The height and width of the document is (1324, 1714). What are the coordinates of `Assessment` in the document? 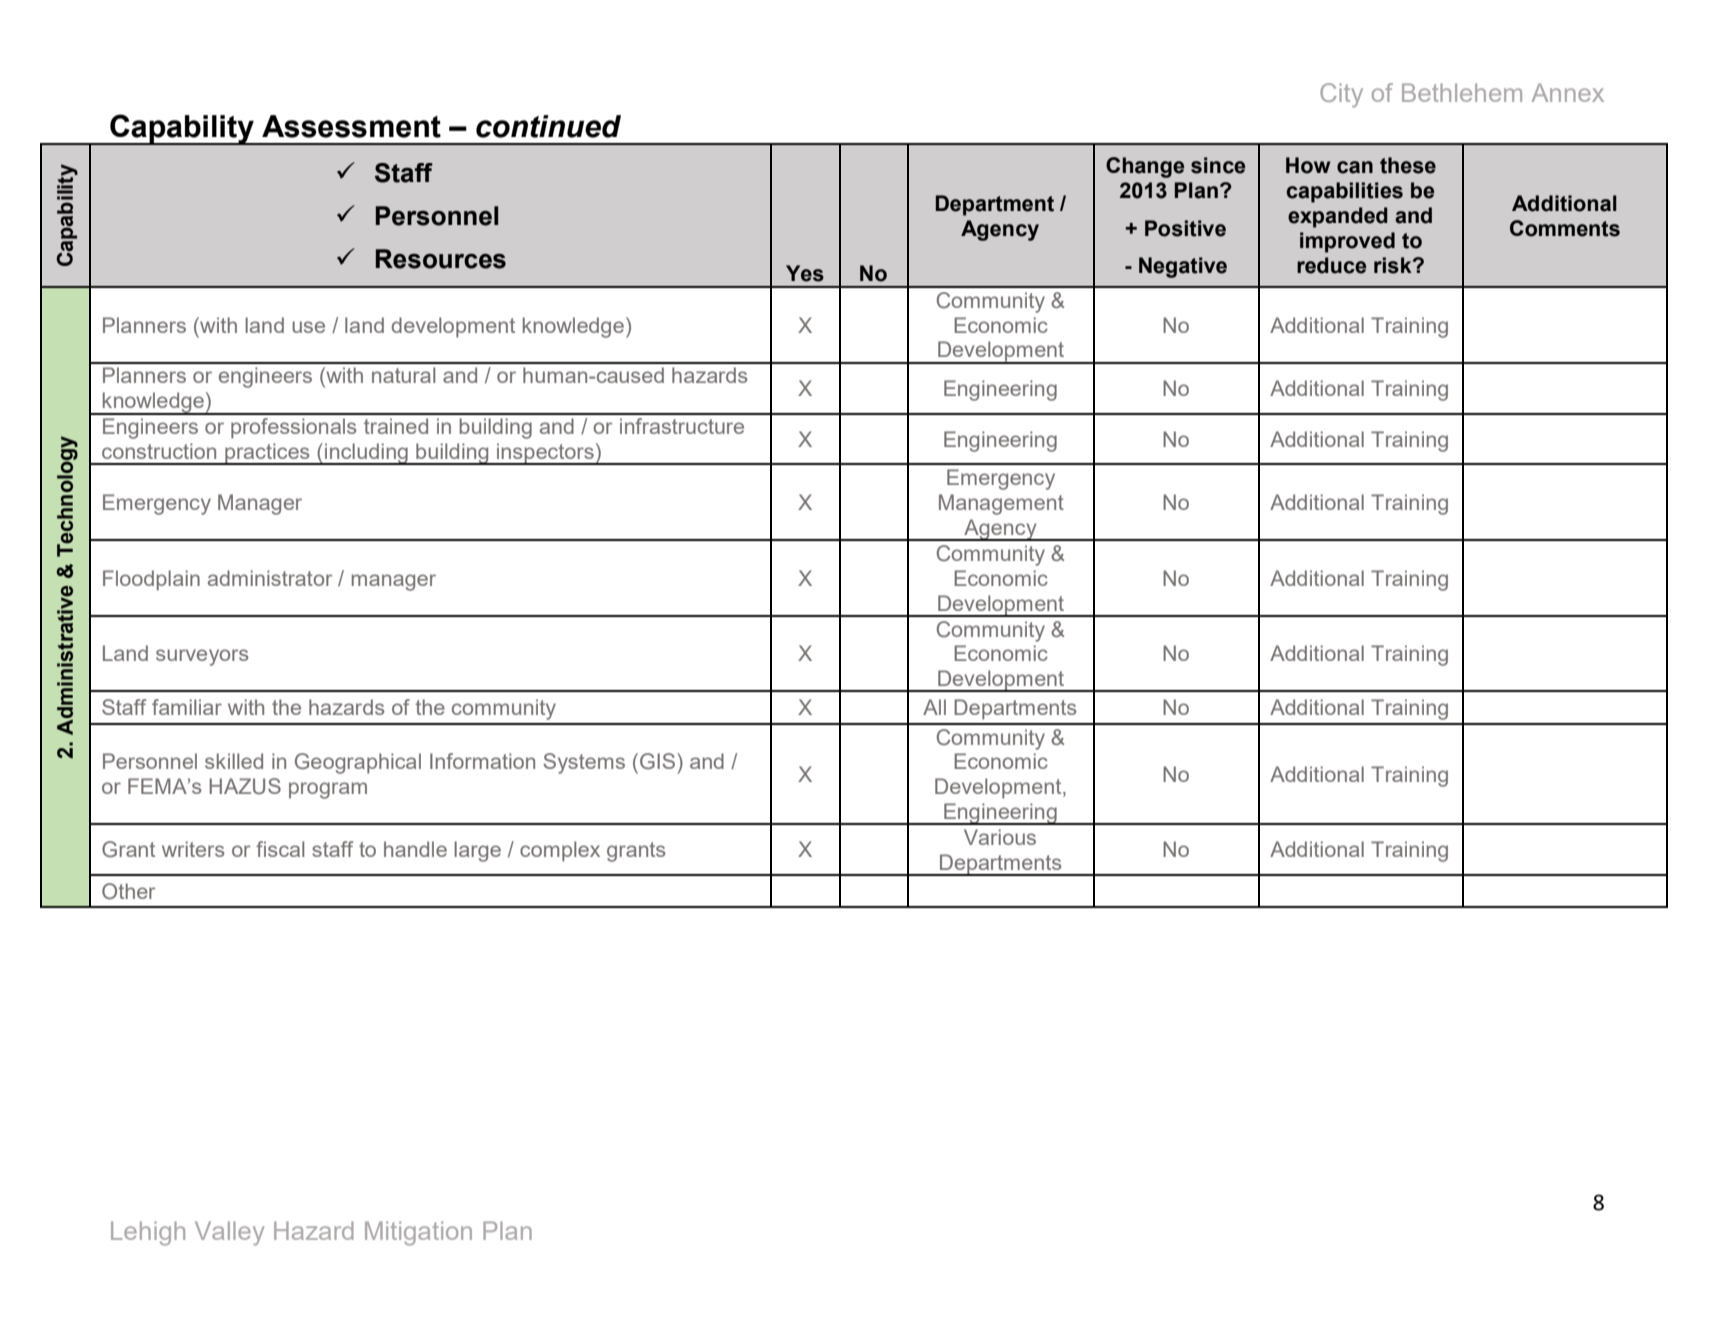 It's located at (351, 126).
